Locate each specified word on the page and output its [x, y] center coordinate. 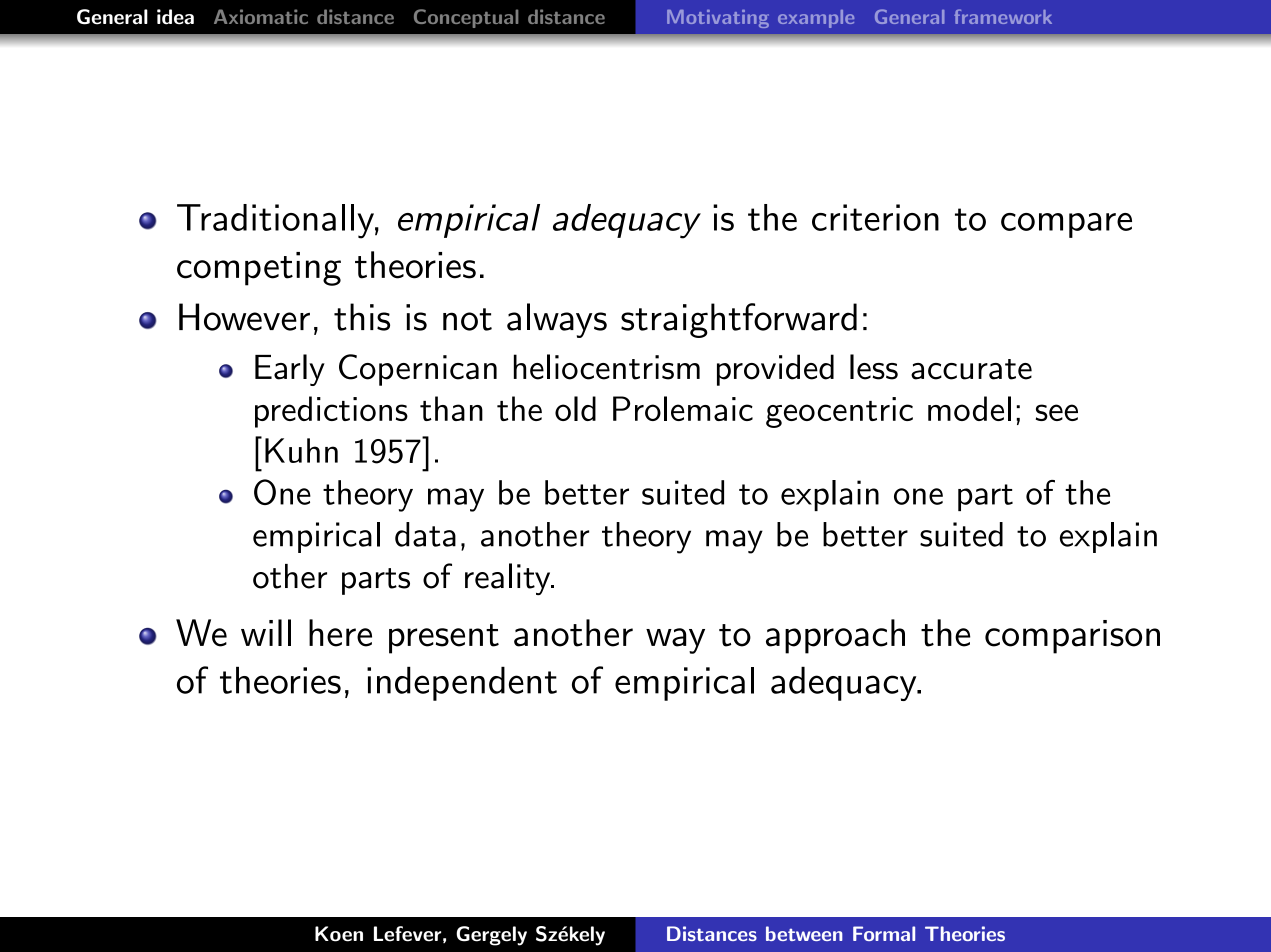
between [804, 933]
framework [1003, 16]
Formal [884, 933]
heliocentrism [607, 367]
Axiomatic [261, 16]
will [266, 632]
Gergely [491, 936]
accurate [971, 369]
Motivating [718, 19]
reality [509, 579]
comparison [1072, 637]
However [244, 317]
